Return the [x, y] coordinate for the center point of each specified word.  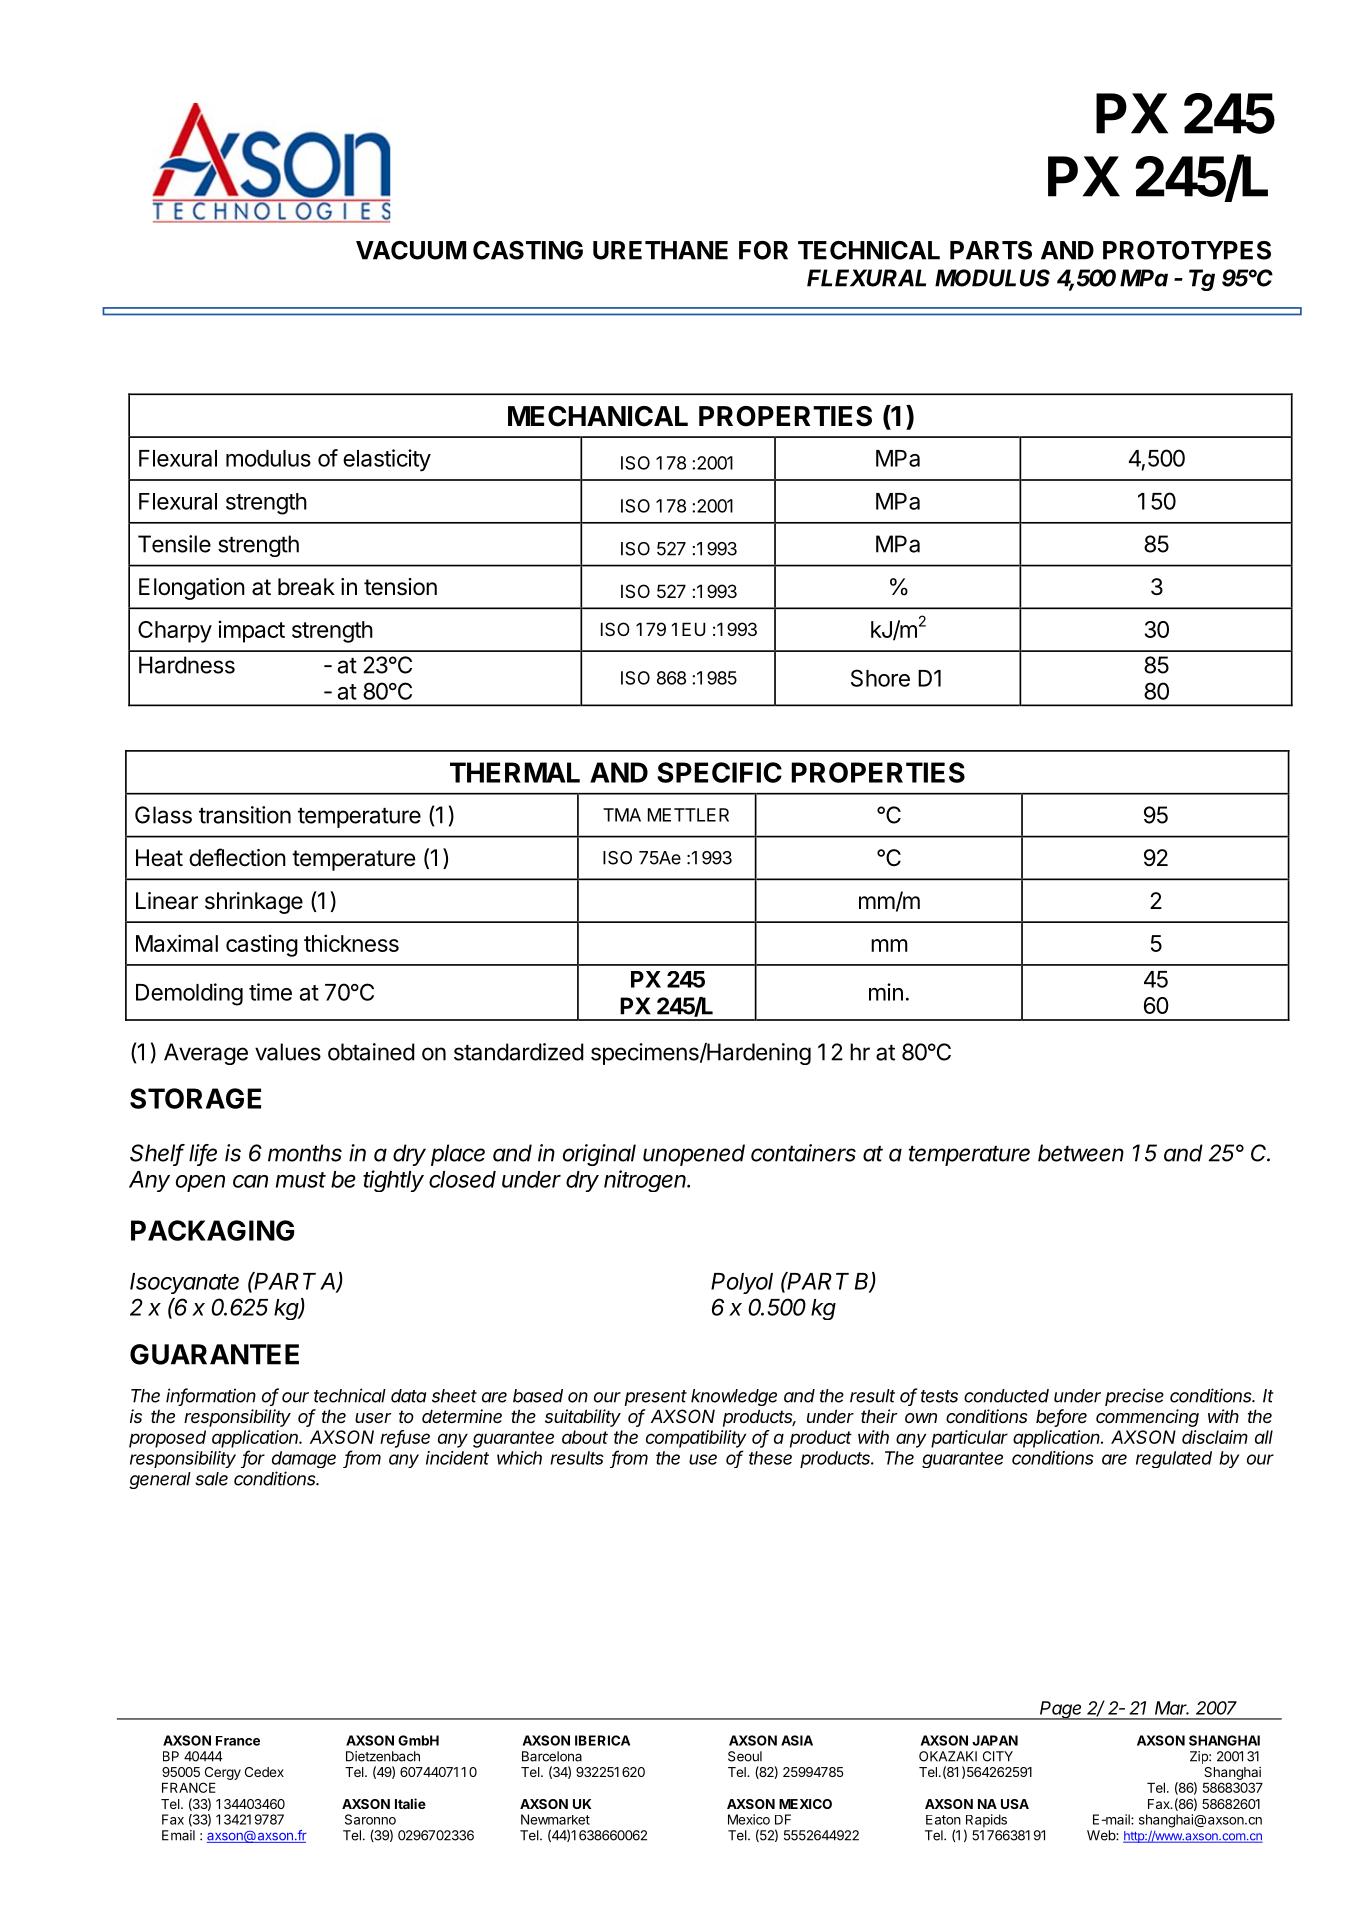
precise [1134, 1397]
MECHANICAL [598, 416]
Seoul [745, 1756]
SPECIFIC [719, 772]
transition [245, 815]
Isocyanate [184, 1283]
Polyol [742, 1283]
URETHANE [660, 250]
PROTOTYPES [1187, 250]
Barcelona [552, 1756]
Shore [880, 678]
